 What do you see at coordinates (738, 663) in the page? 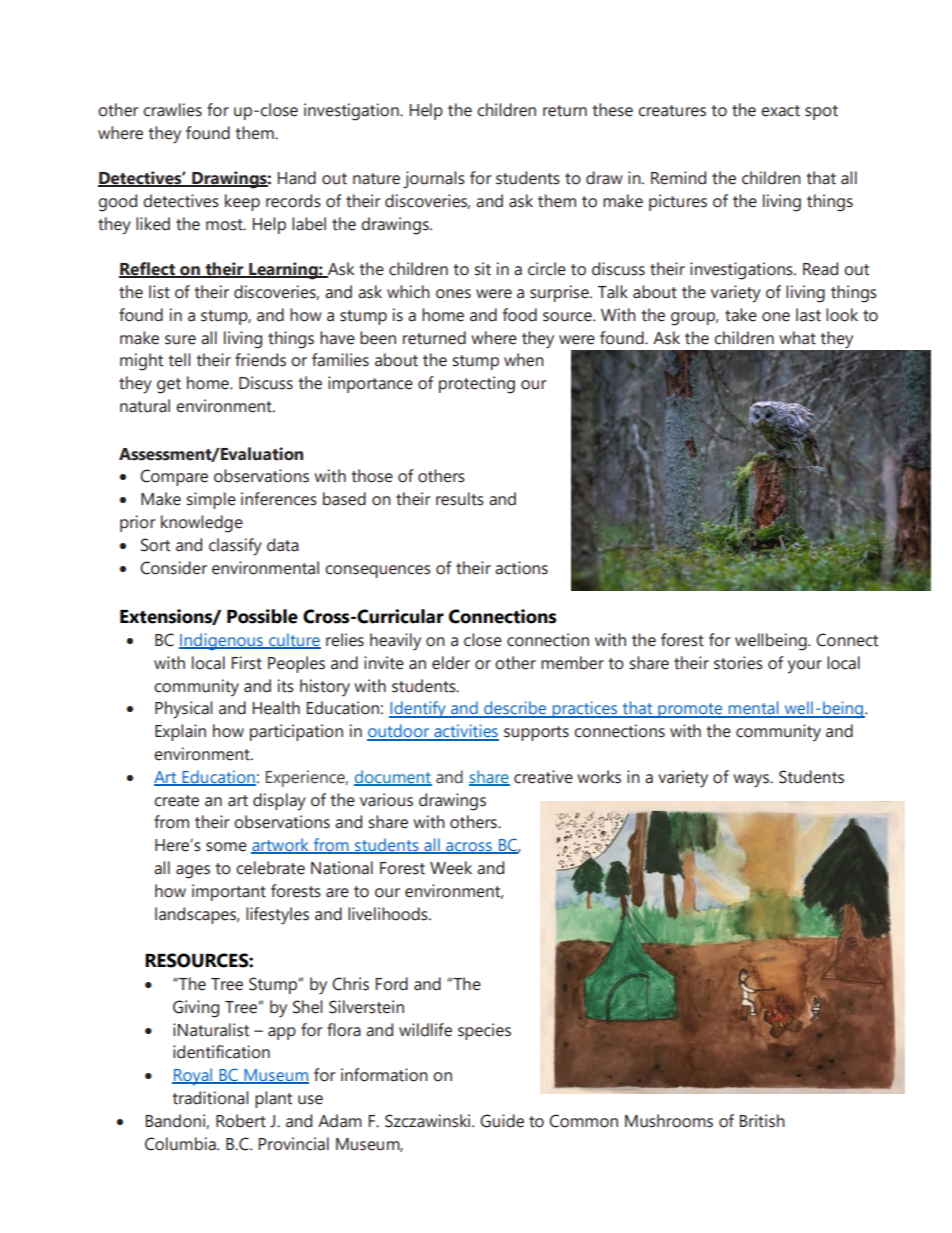
I see `stories` at bounding box center [738, 663].
